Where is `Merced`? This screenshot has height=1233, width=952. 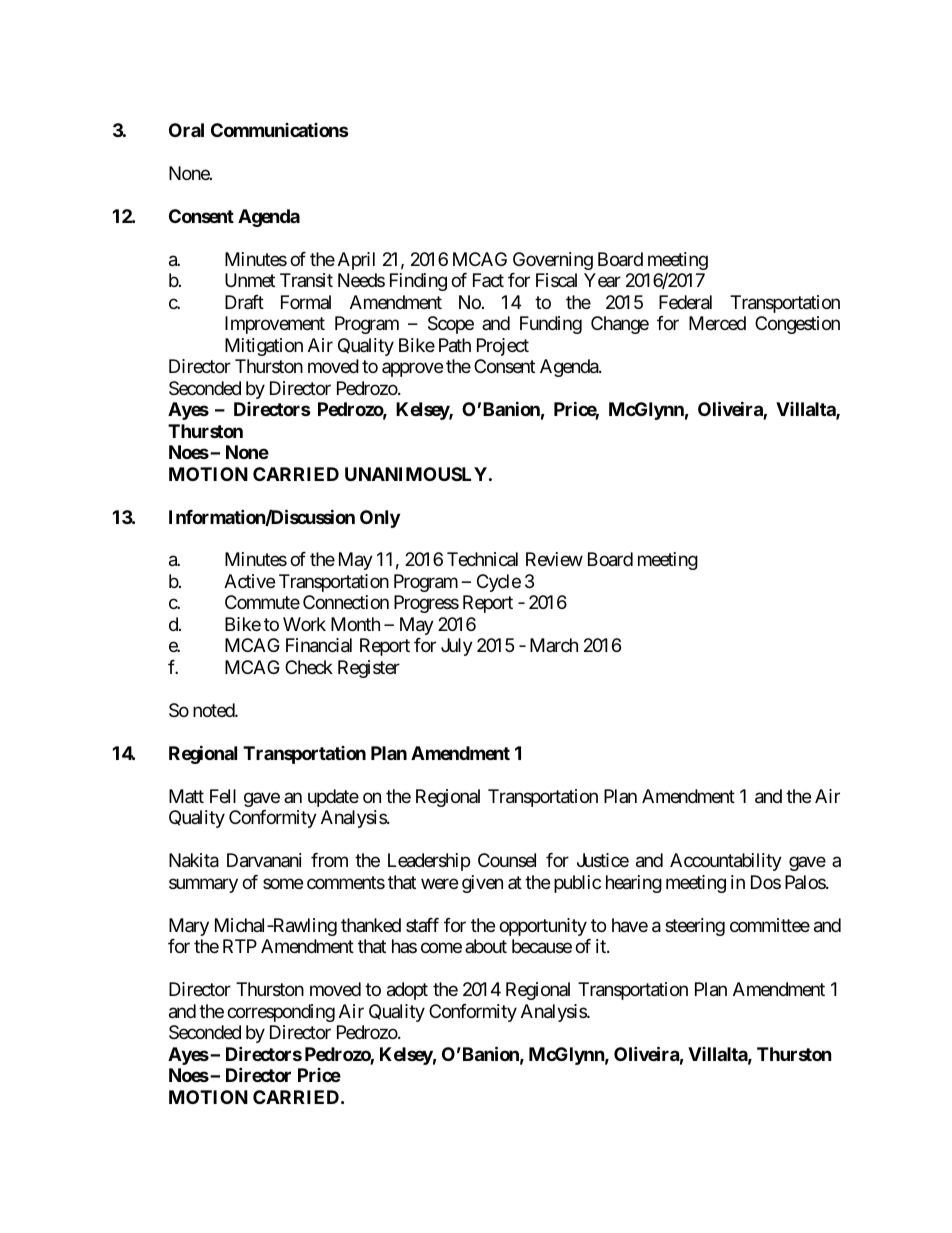
Merced is located at coordinates (717, 323).
